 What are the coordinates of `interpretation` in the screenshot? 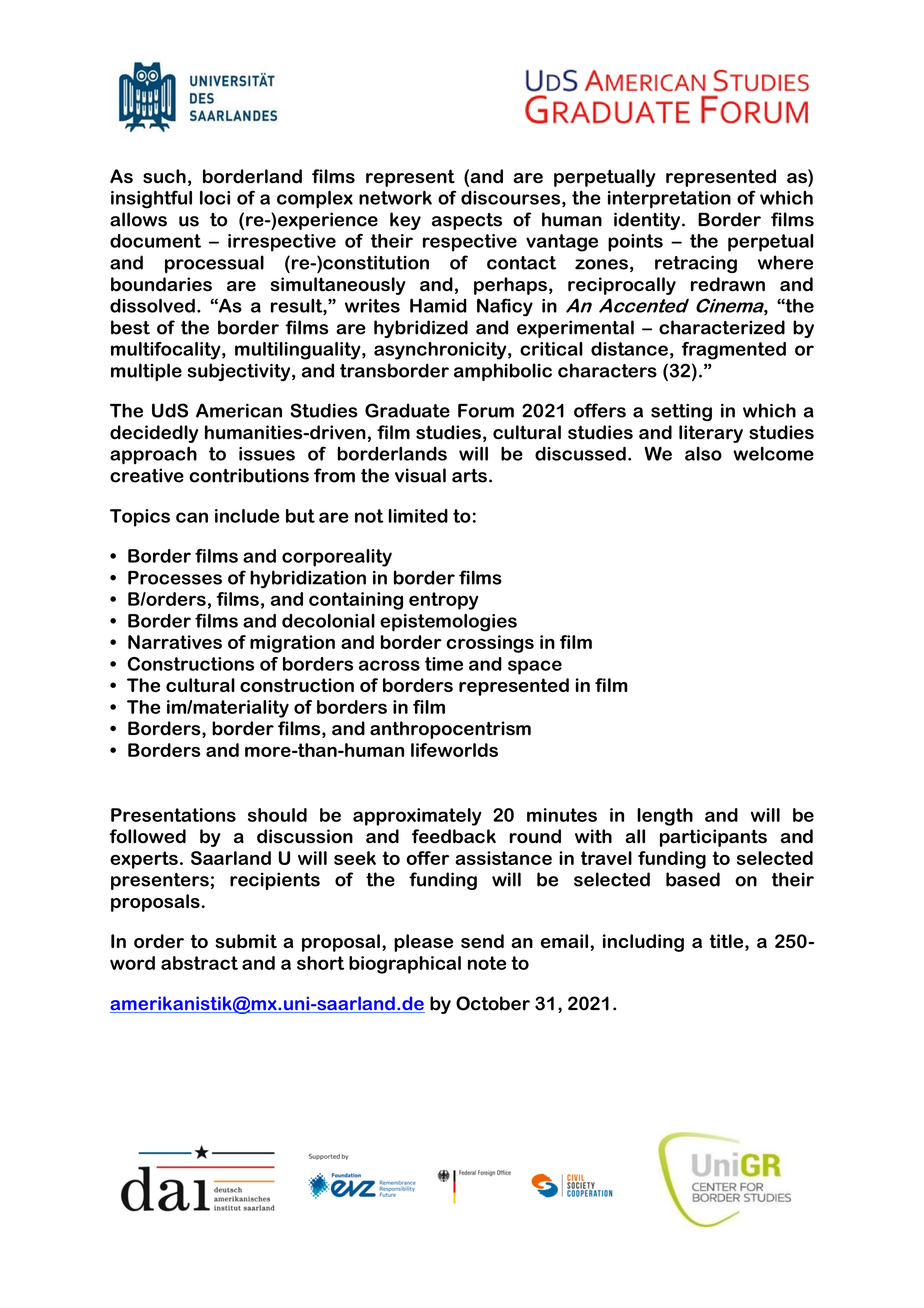 It's located at (669, 200).
